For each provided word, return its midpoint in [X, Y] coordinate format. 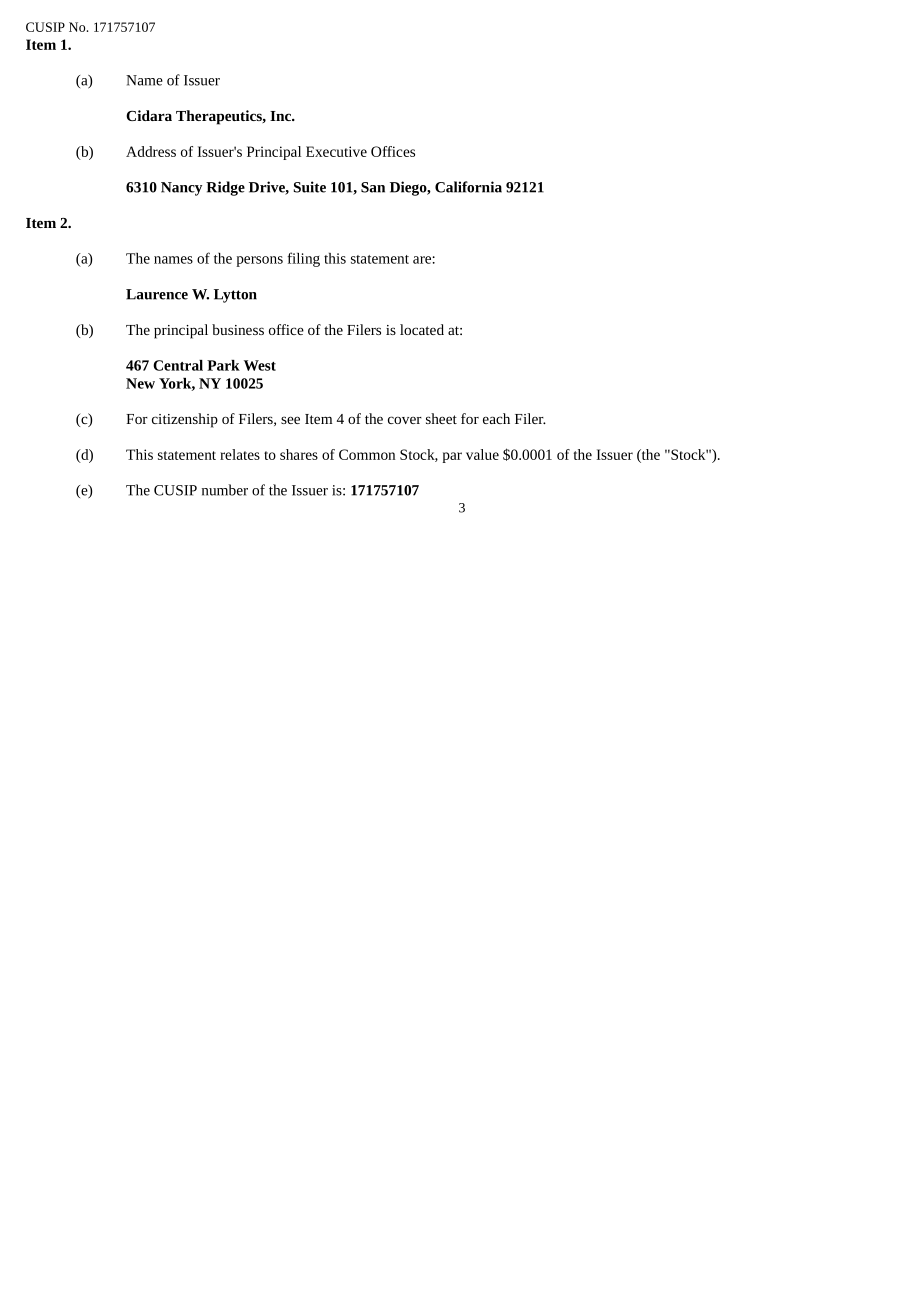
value [482, 454]
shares [299, 454]
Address [151, 151]
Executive [336, 151]
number [225, 490]
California [468, 187]
